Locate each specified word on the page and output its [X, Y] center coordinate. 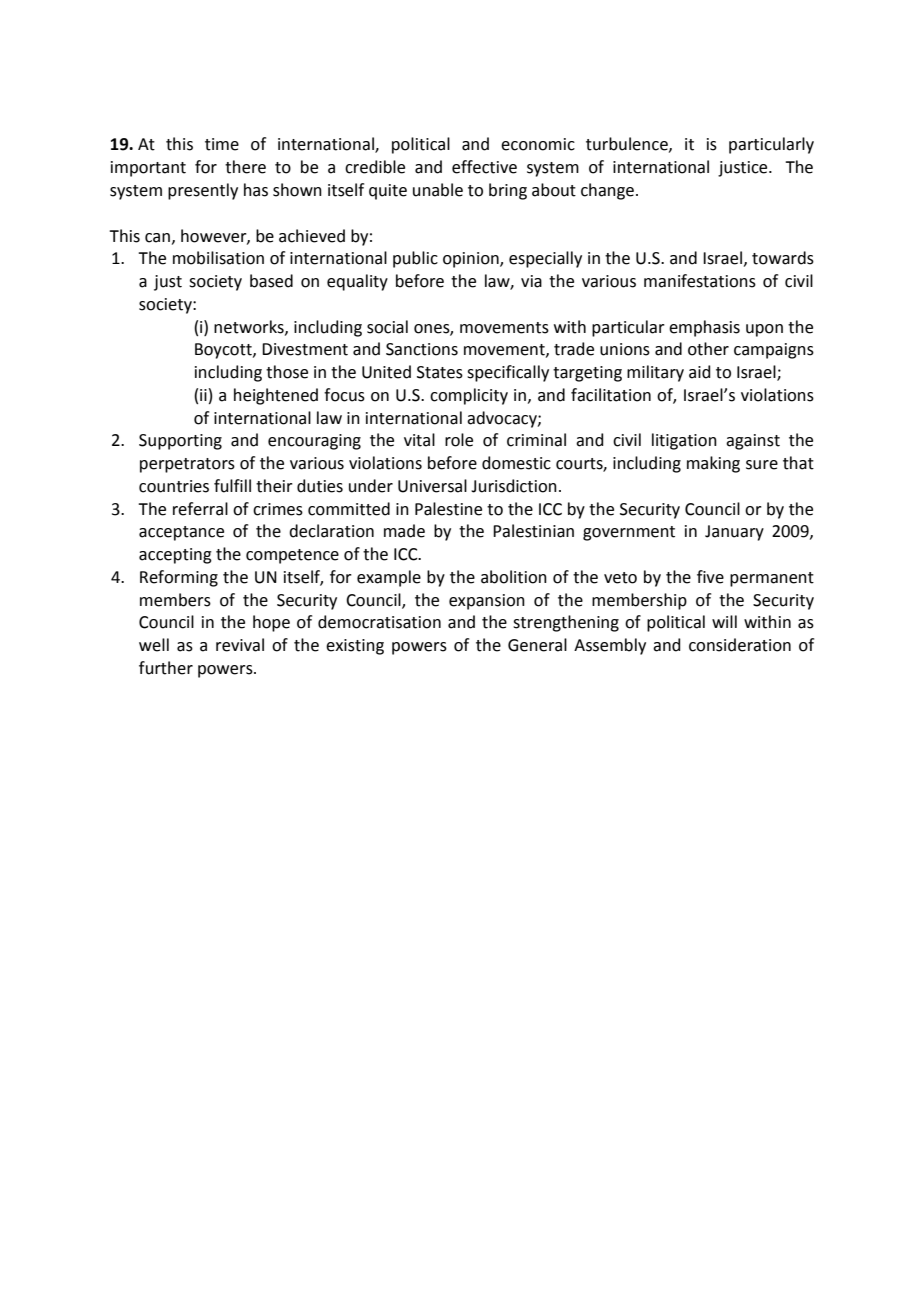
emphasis [704, 328]
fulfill [232, 486]
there [245, 167]
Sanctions [422, 349]
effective [484, 167]
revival [240, 645]
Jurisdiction [514, 486]
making [713, 464]
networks [250, 327]
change [607, 191]
